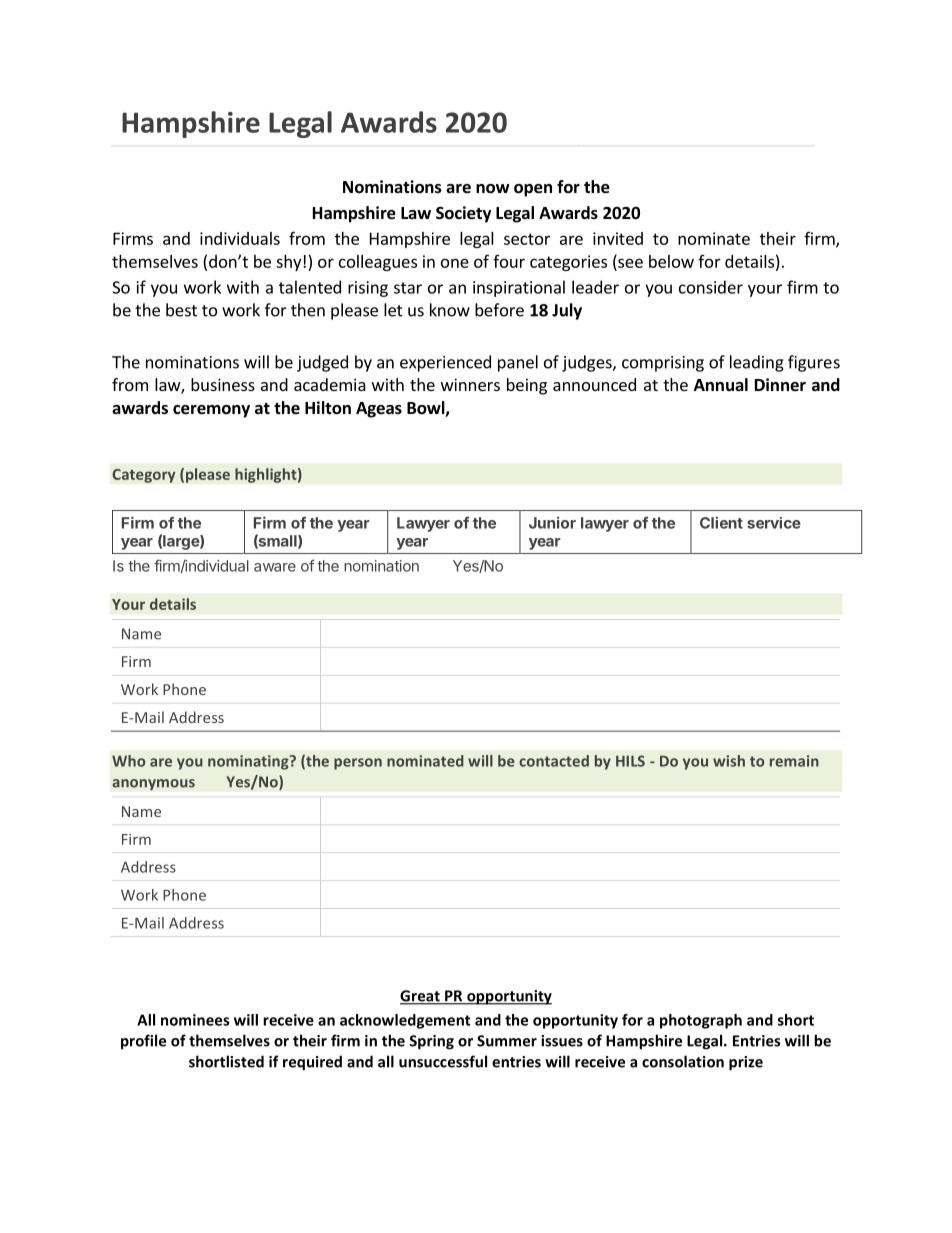  I want to click on Junior, so click(552, 523).
